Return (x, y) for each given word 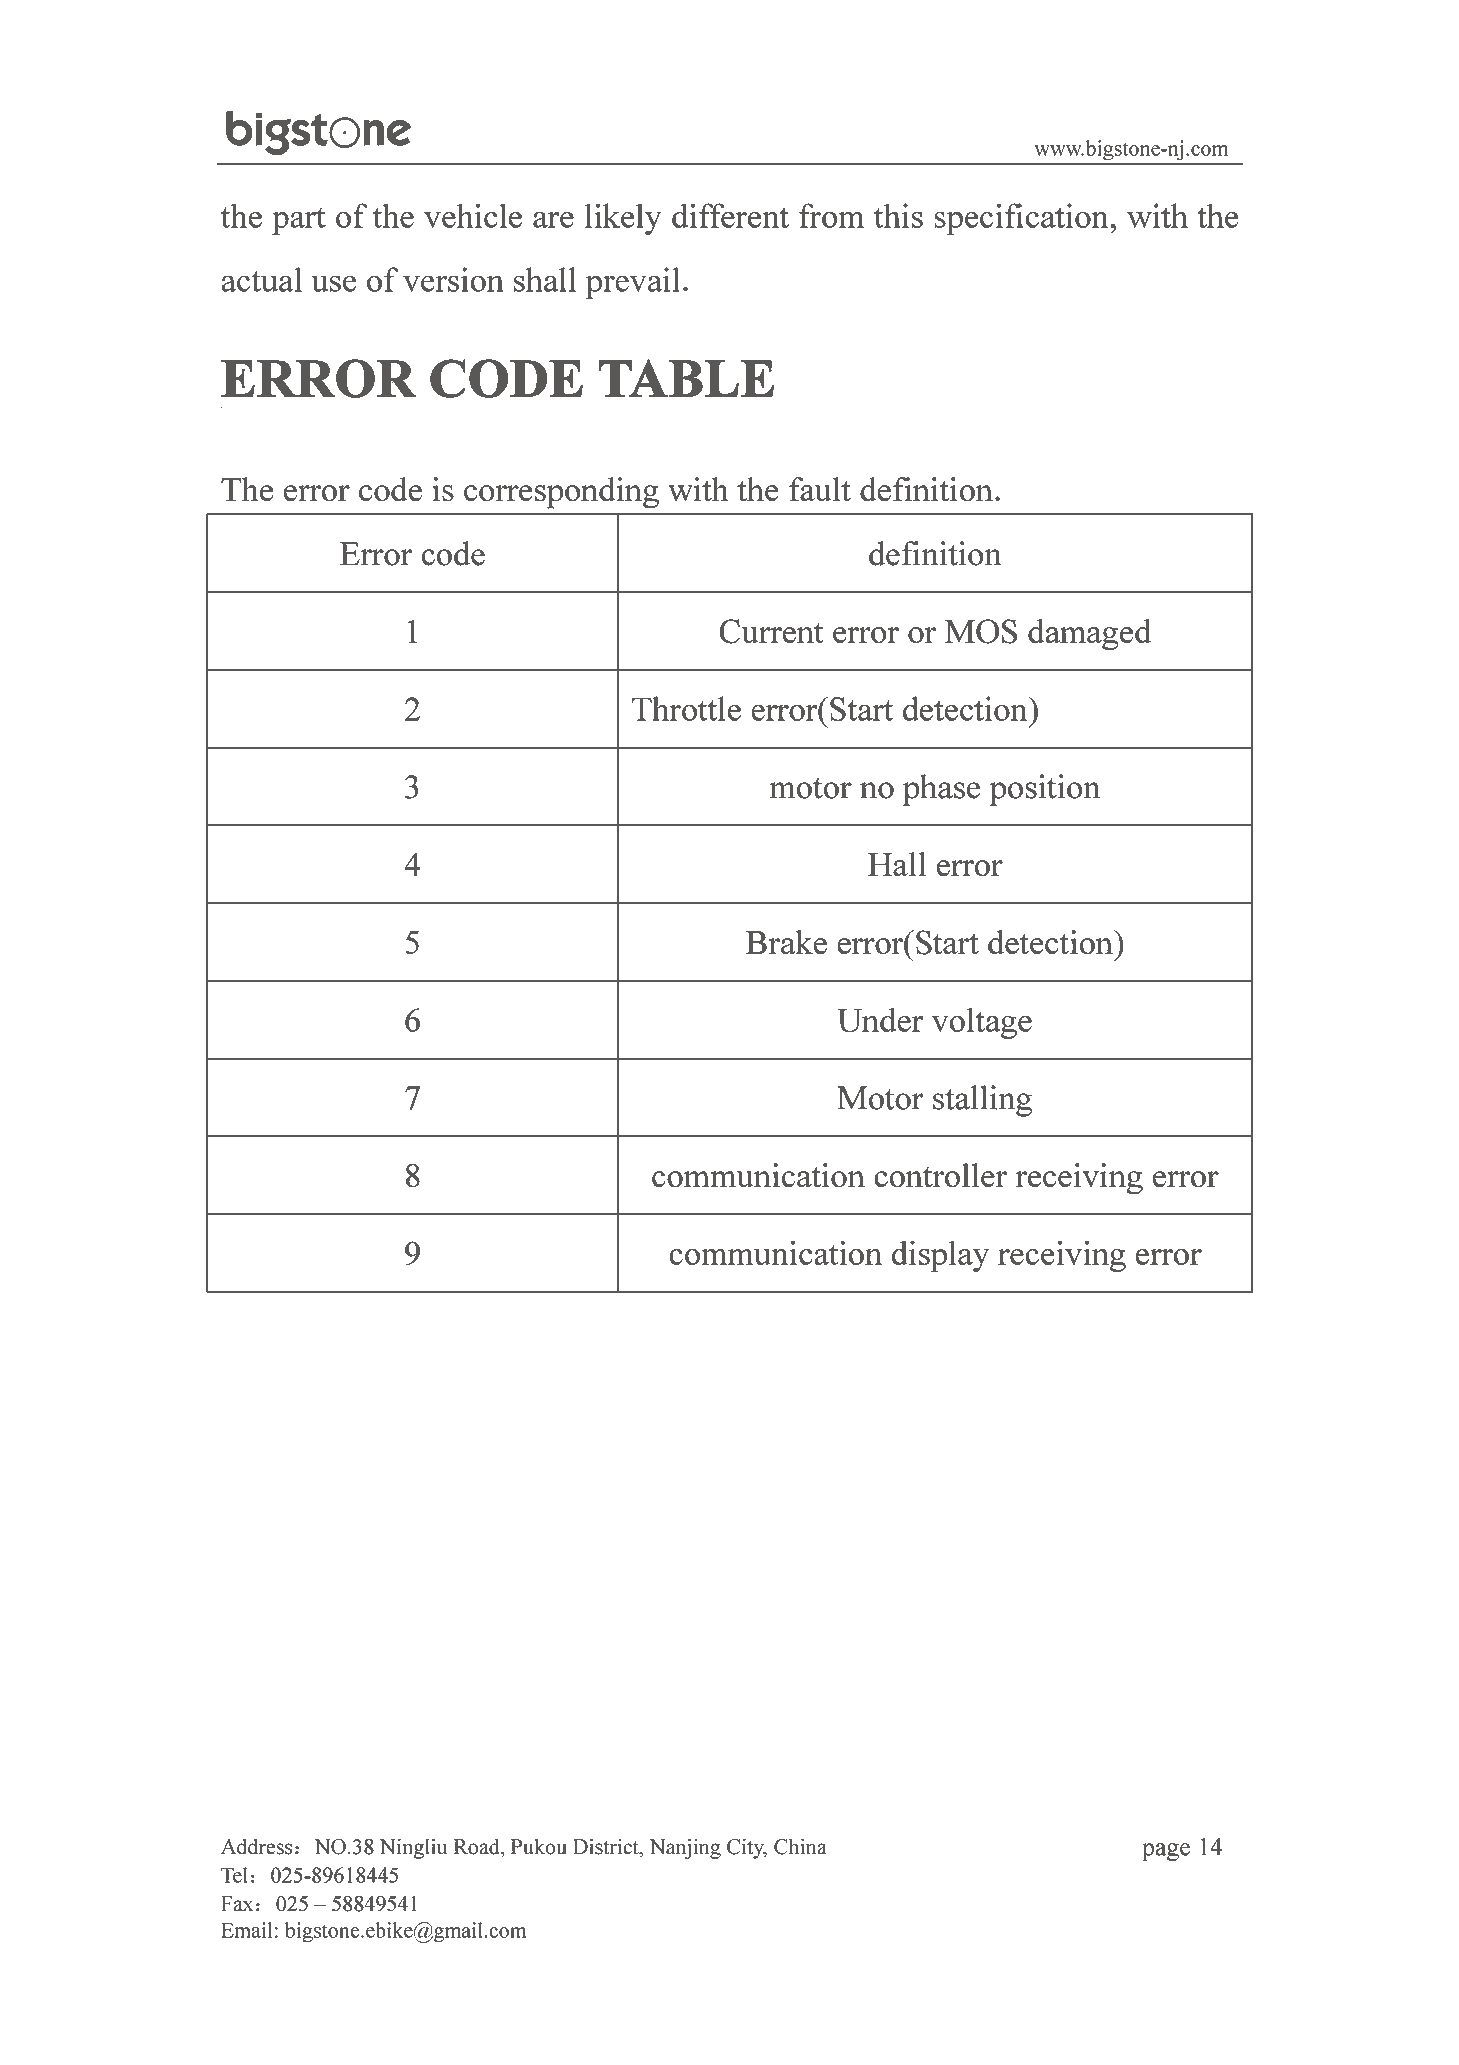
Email (246, 1930)
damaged (1089, 634)
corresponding (561, 493)
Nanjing (685, 1848)
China (800, 1846)
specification (1021, 219)
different (730, 215)
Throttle (686, 708)
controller (940, 1175)
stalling (982, 1101)
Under (880, 1019)
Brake (786, 942)
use (333, 283)
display (940, 1256)
